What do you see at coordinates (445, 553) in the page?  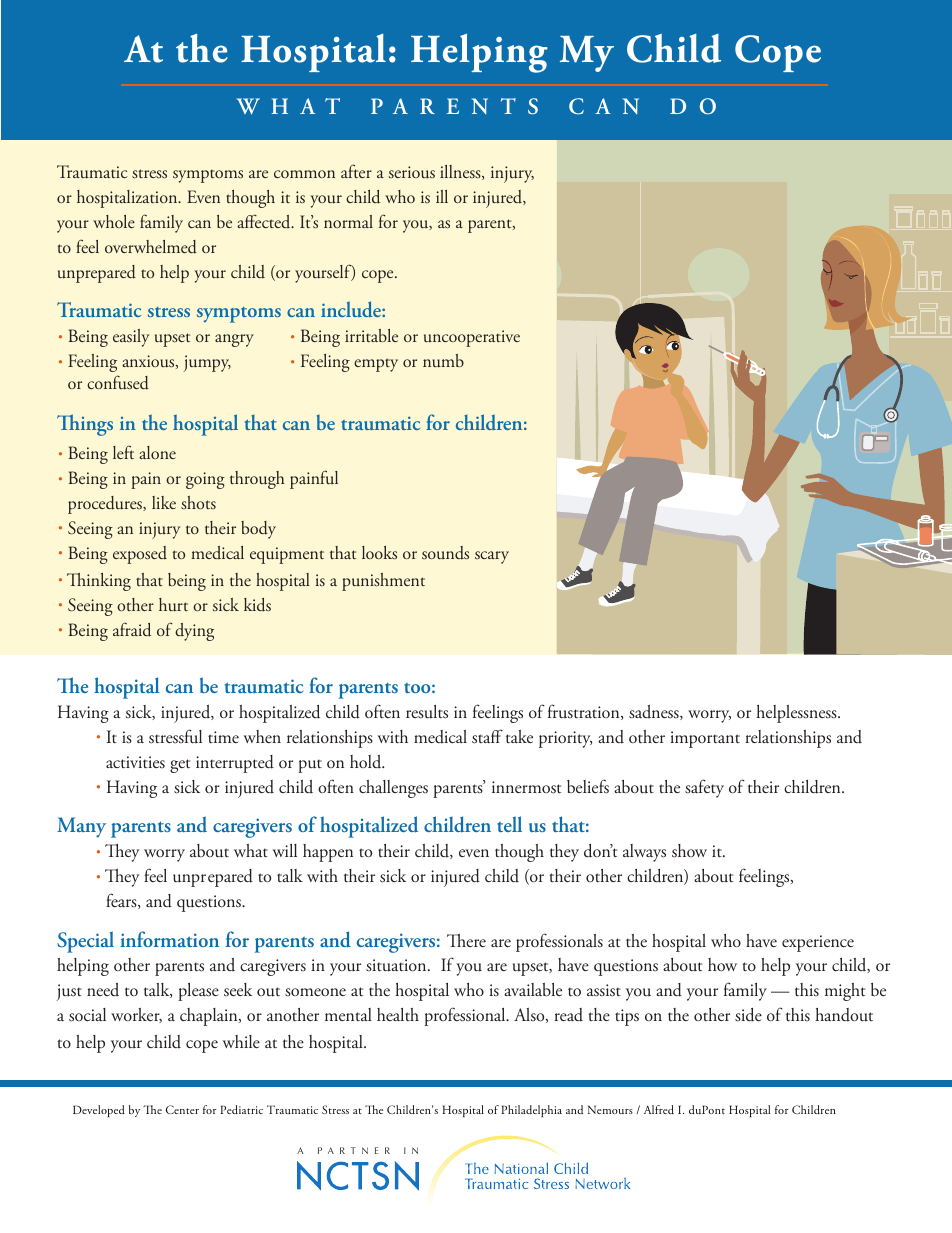 I see `sounds` at bounding box center [445, 553].
